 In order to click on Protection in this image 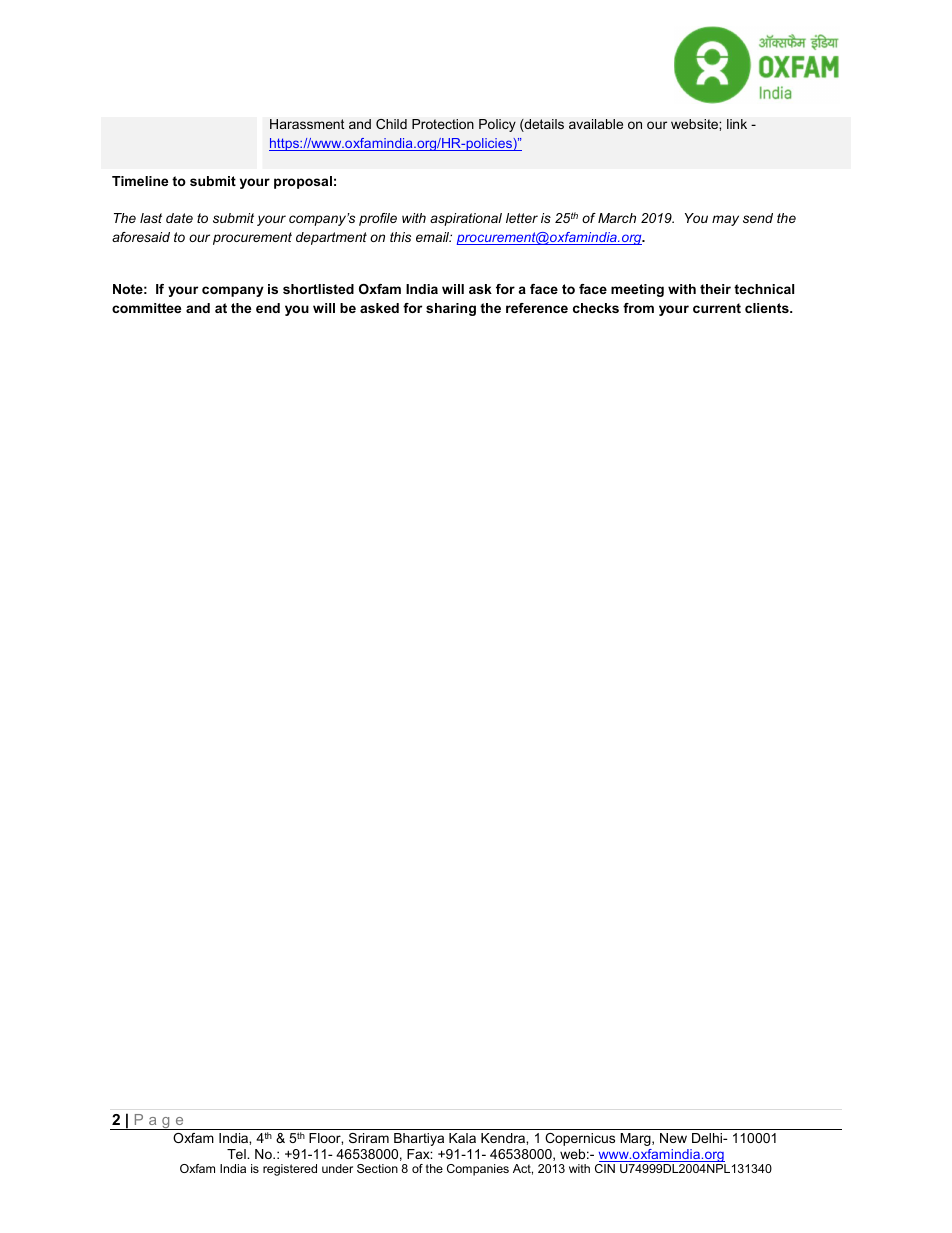, I will do `click(443, 124)`.
